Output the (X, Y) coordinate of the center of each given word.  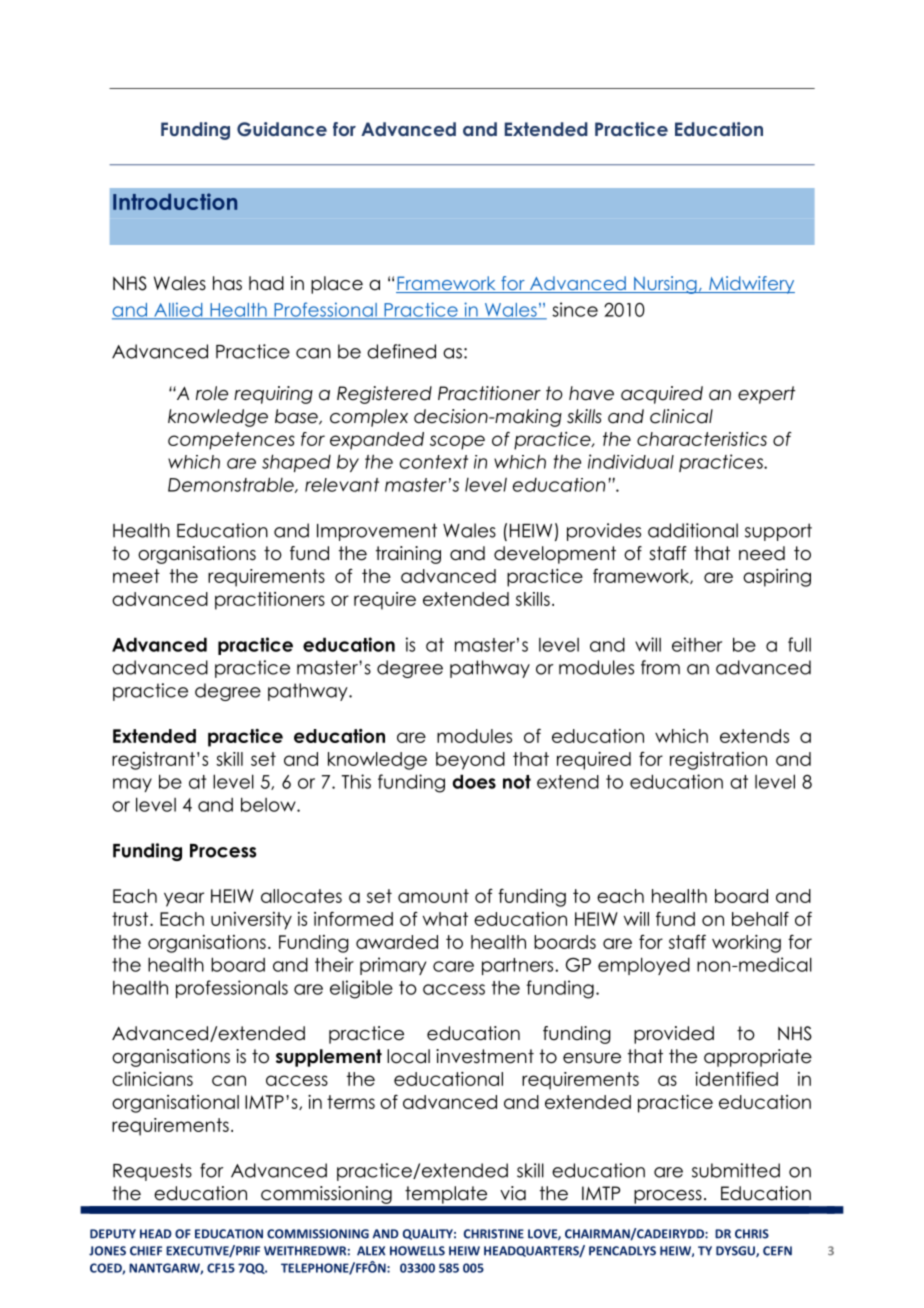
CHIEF (146, 1251)
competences (231, 441)
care (453, 966)
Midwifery (751, 285)
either (697, 644)
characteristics (702, 439)
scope (457, 442)
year (184, 899)
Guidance (282, 129)
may (132, 785)
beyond (470, 761)
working (746, 944)
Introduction (175, 201)
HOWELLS (417, 1251)
